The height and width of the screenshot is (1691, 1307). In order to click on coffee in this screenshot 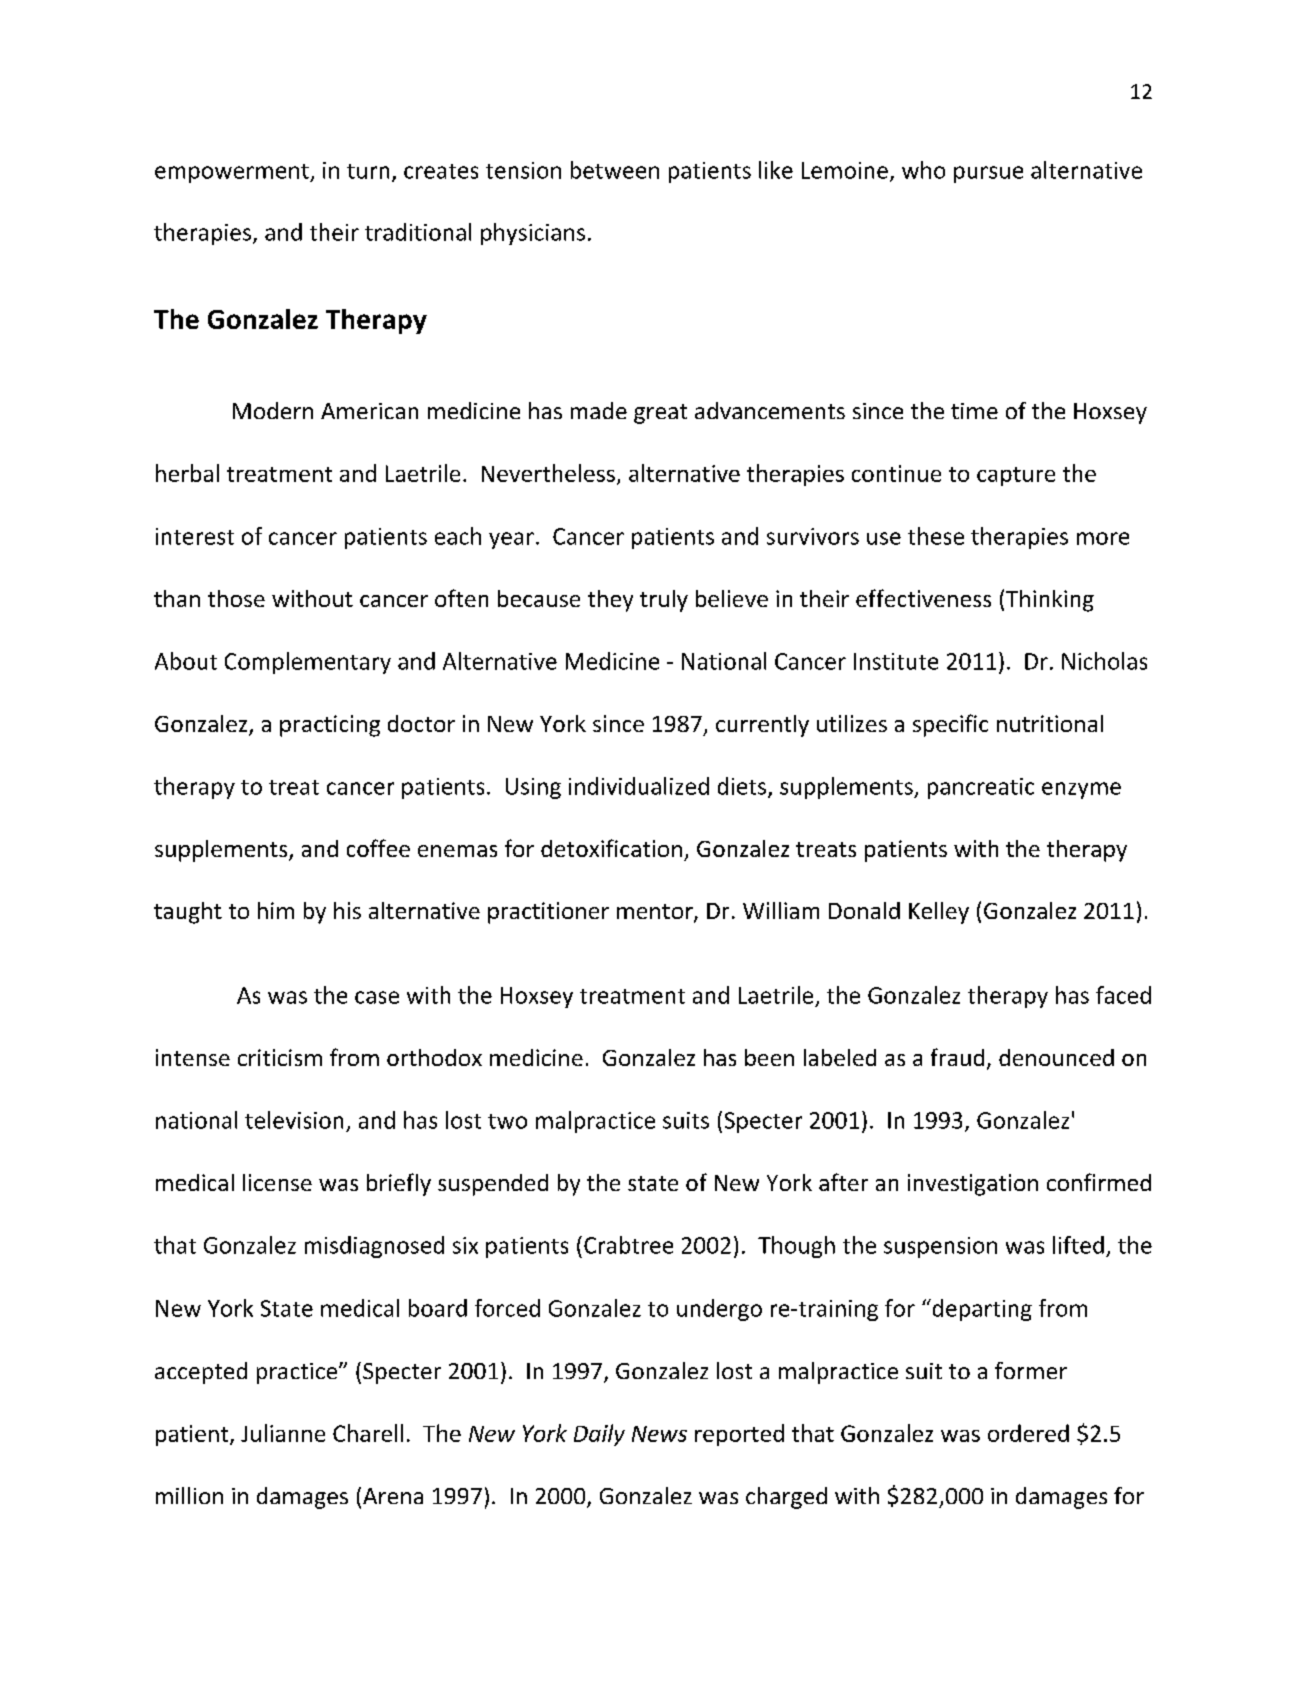, I will do `click(378, 848)`.
